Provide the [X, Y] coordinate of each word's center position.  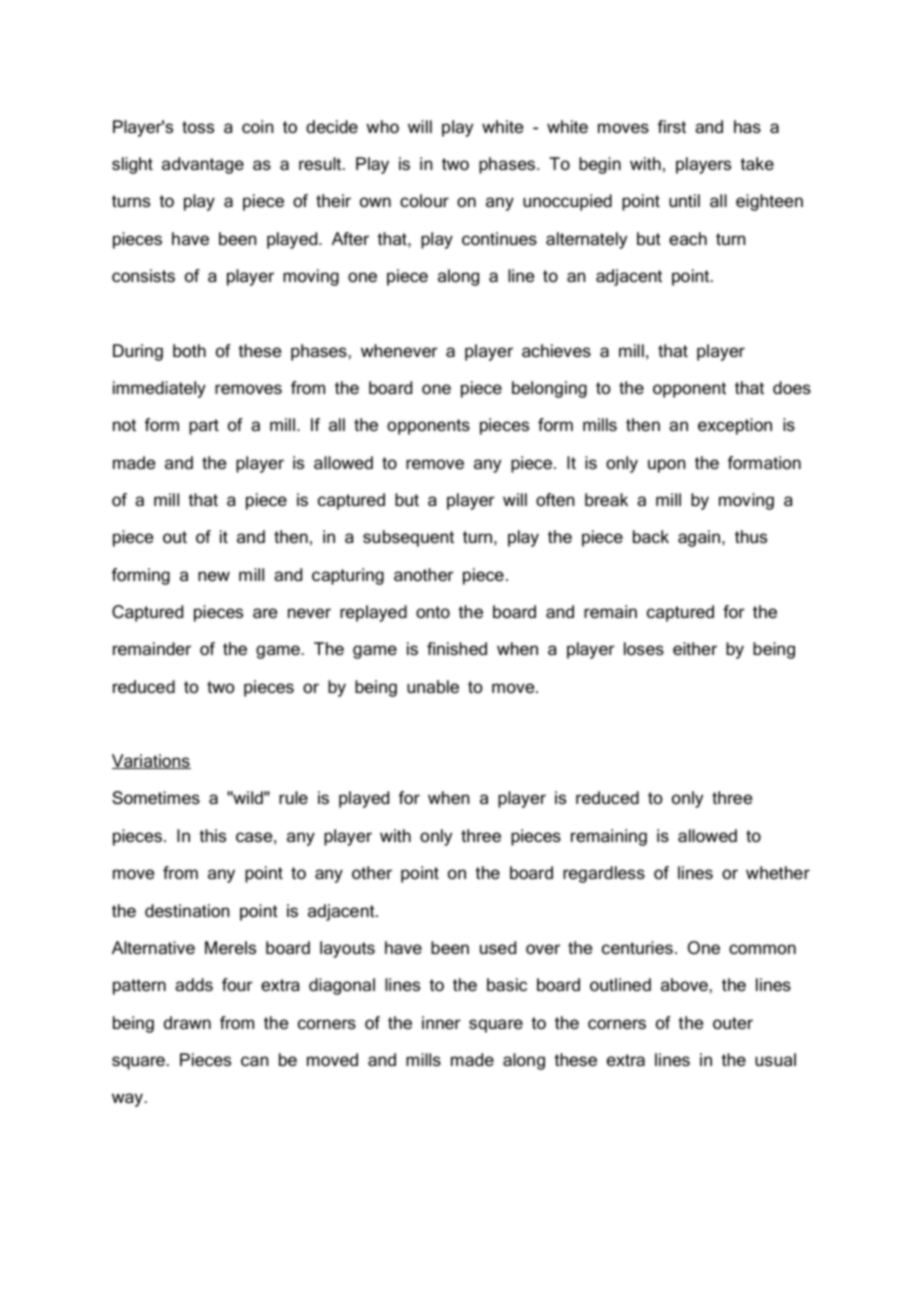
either [695, 648]
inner [441, 1023]
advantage [203, 165]
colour [424, 201]
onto [433, 612]
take [757, 164]
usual [775, 1059]
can [254, 1061]
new [214, 576]
